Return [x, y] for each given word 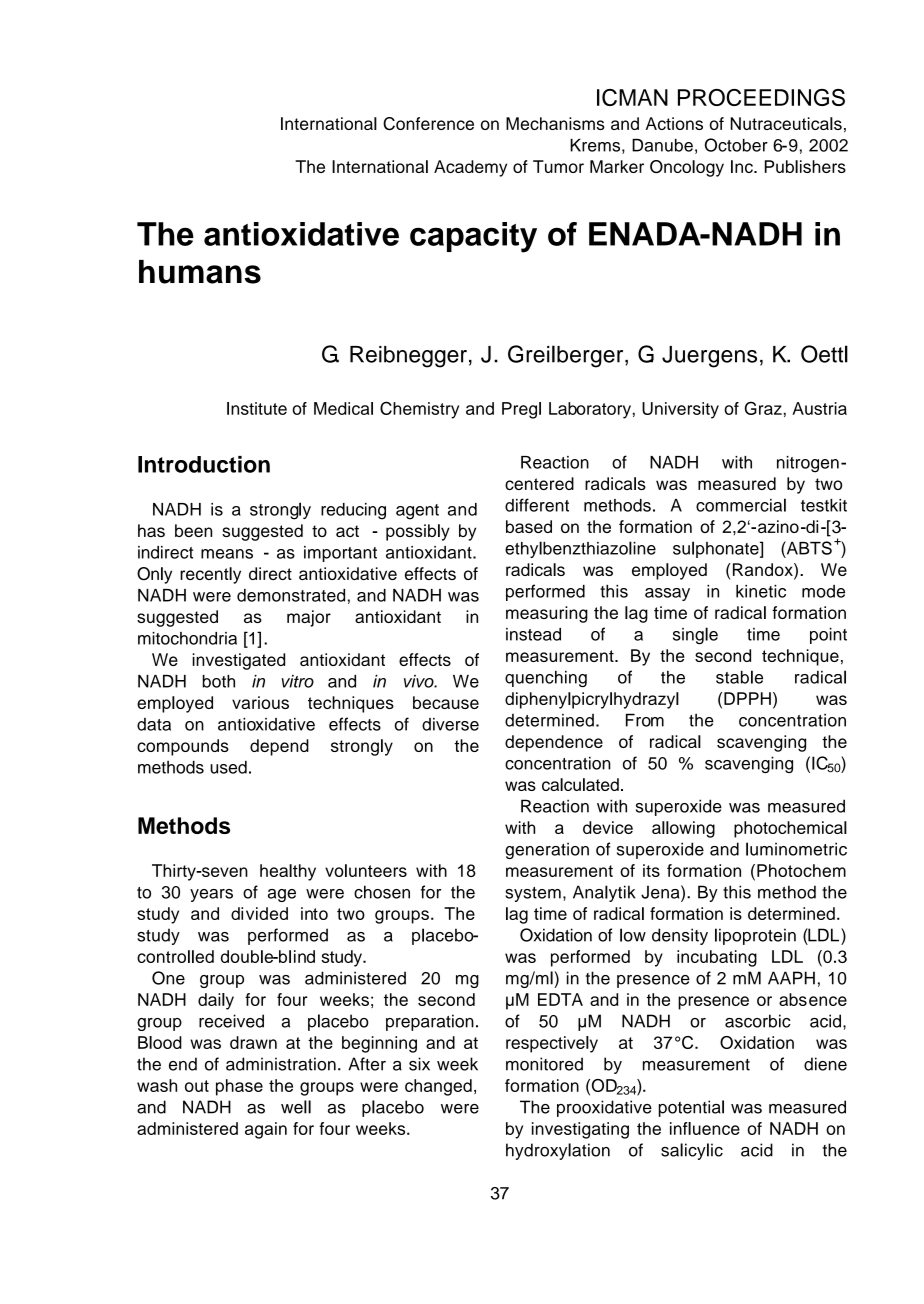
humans [200, 272]
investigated [238, 661]
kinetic [761, 591]
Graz [763, 408]
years [211, 895]
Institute [257, 408]
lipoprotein [755, 936]
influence [705, 1128]
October [736, 145]
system [533, 894]
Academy [470, 168]
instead [533, 634]
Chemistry [419, 410]
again [266, 1130]
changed [438, 1087]
